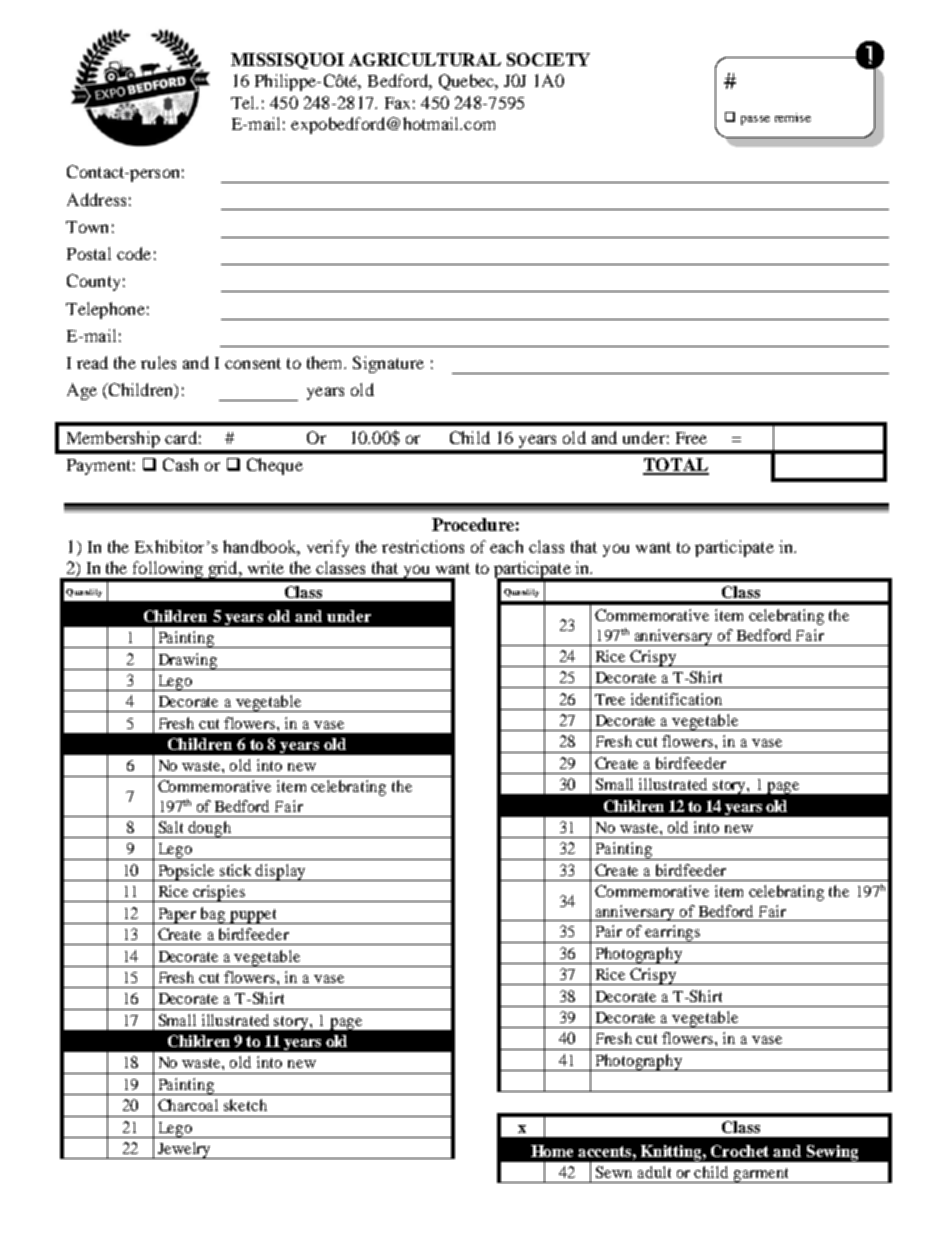 The width and height of the image is (952, 1233). I want to click on adult, so click(654, 1172).
